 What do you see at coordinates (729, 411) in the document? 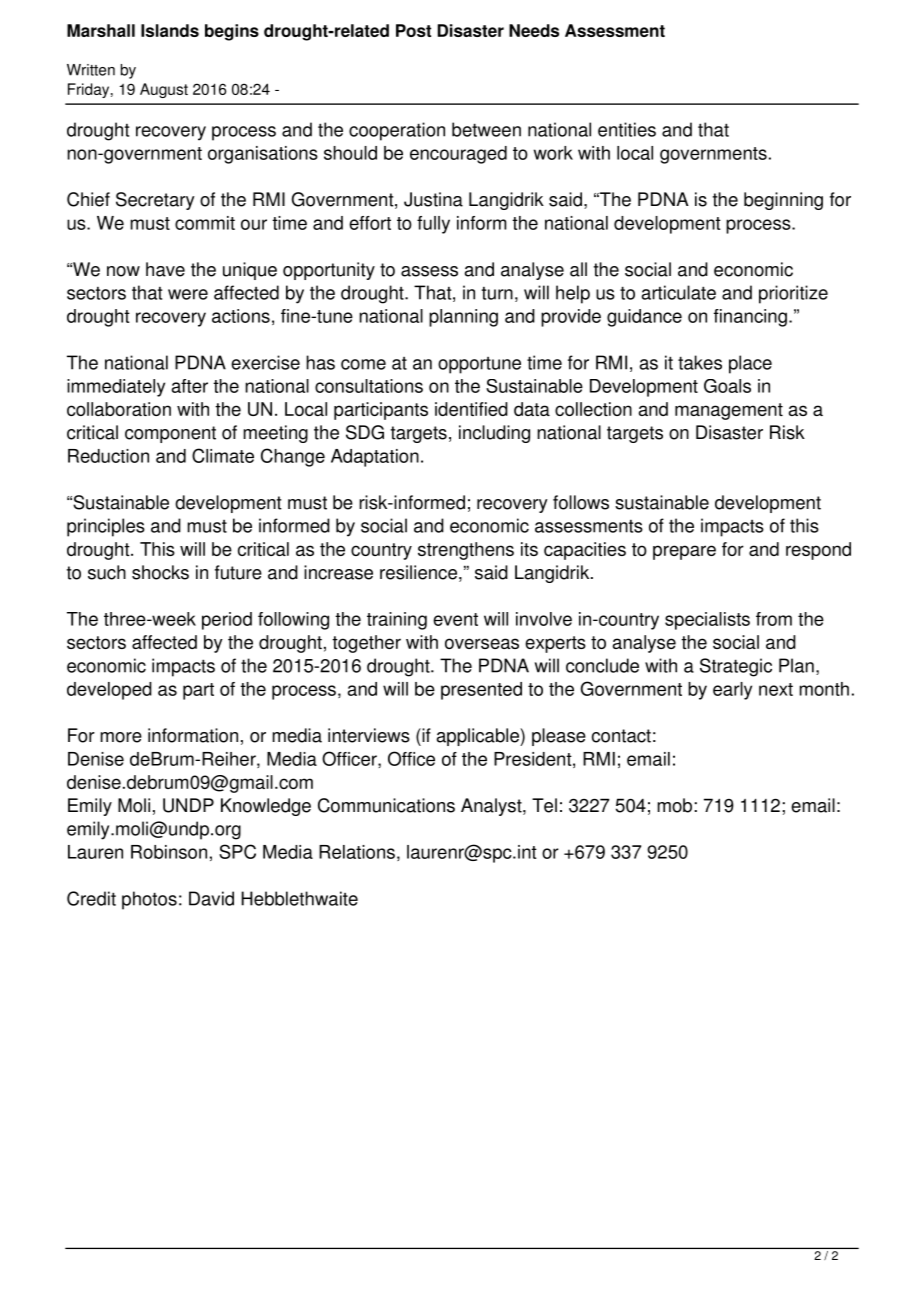
I see `management` at bounding box center [729, 411].
